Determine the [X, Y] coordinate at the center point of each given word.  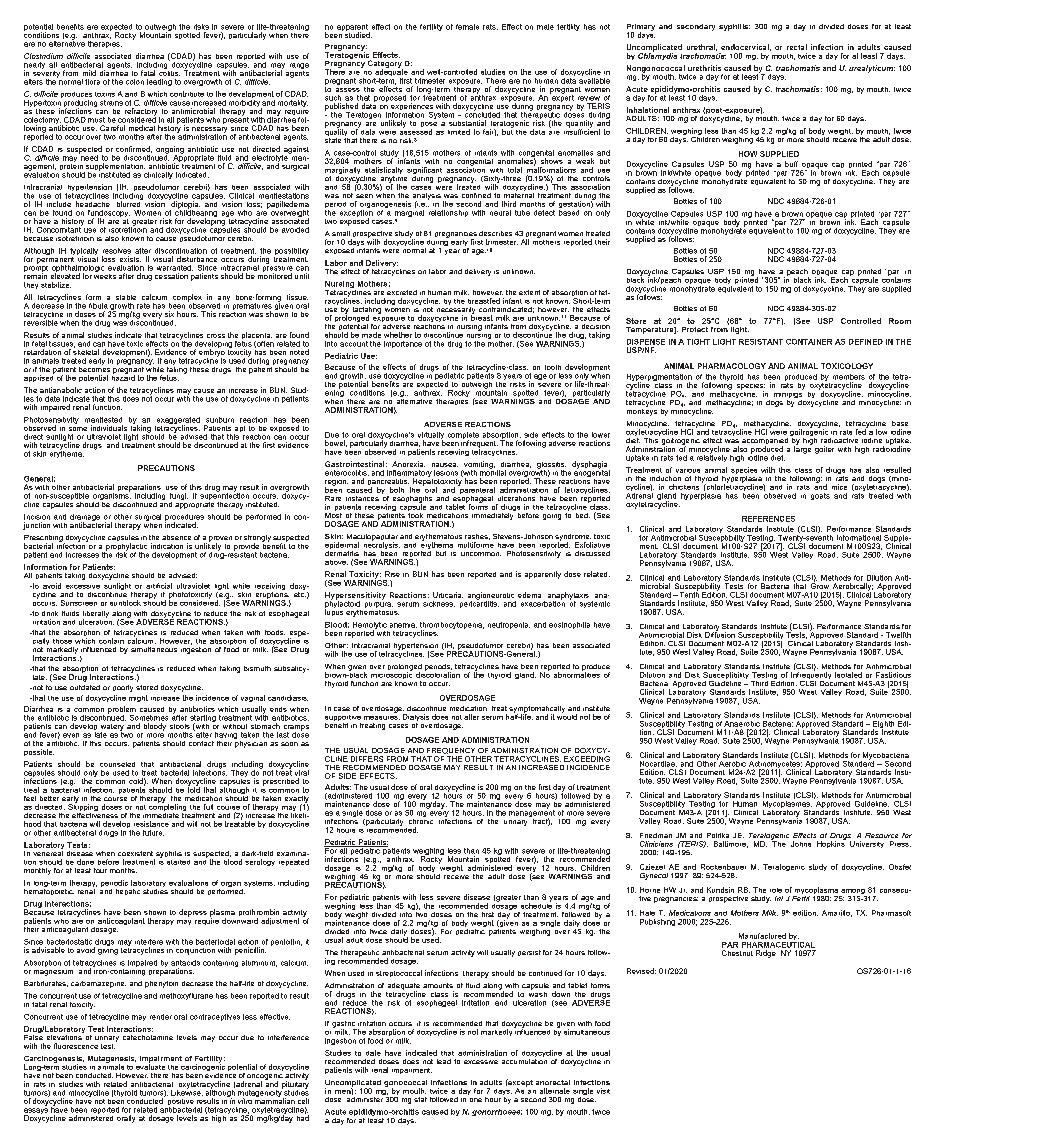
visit [603, 1091]
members [849, 377]
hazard [123, 377]
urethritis [704, 68]
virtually [431, 437]
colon [135, 82]
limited [459, 132]
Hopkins [831, 843]
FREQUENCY [451, 751]
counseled [117, 764]
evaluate [150, 1066]
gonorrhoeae [497, 1112]
